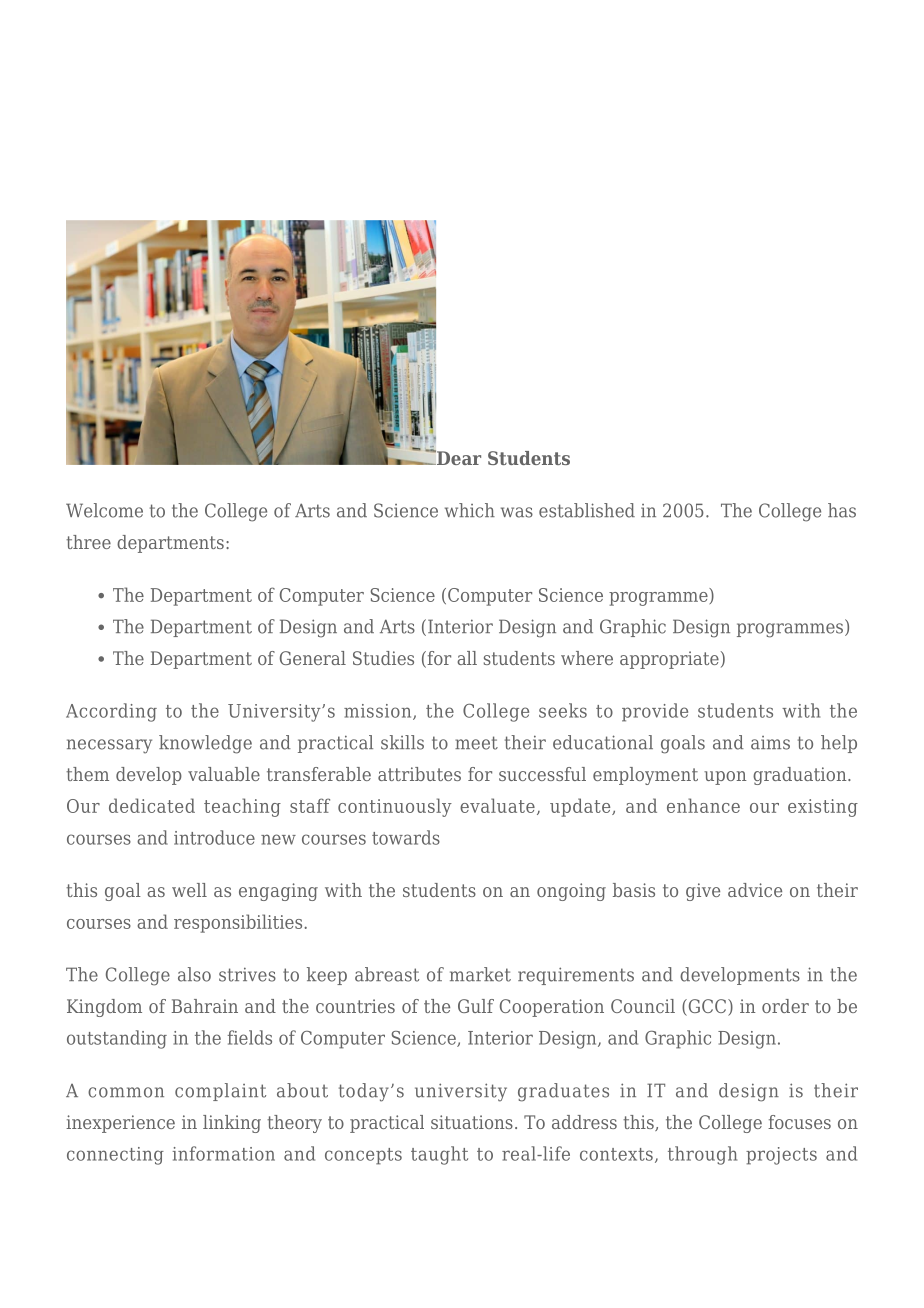 This screenshot has width=924, height=1308. I want to click on has, so click(842, 510).
